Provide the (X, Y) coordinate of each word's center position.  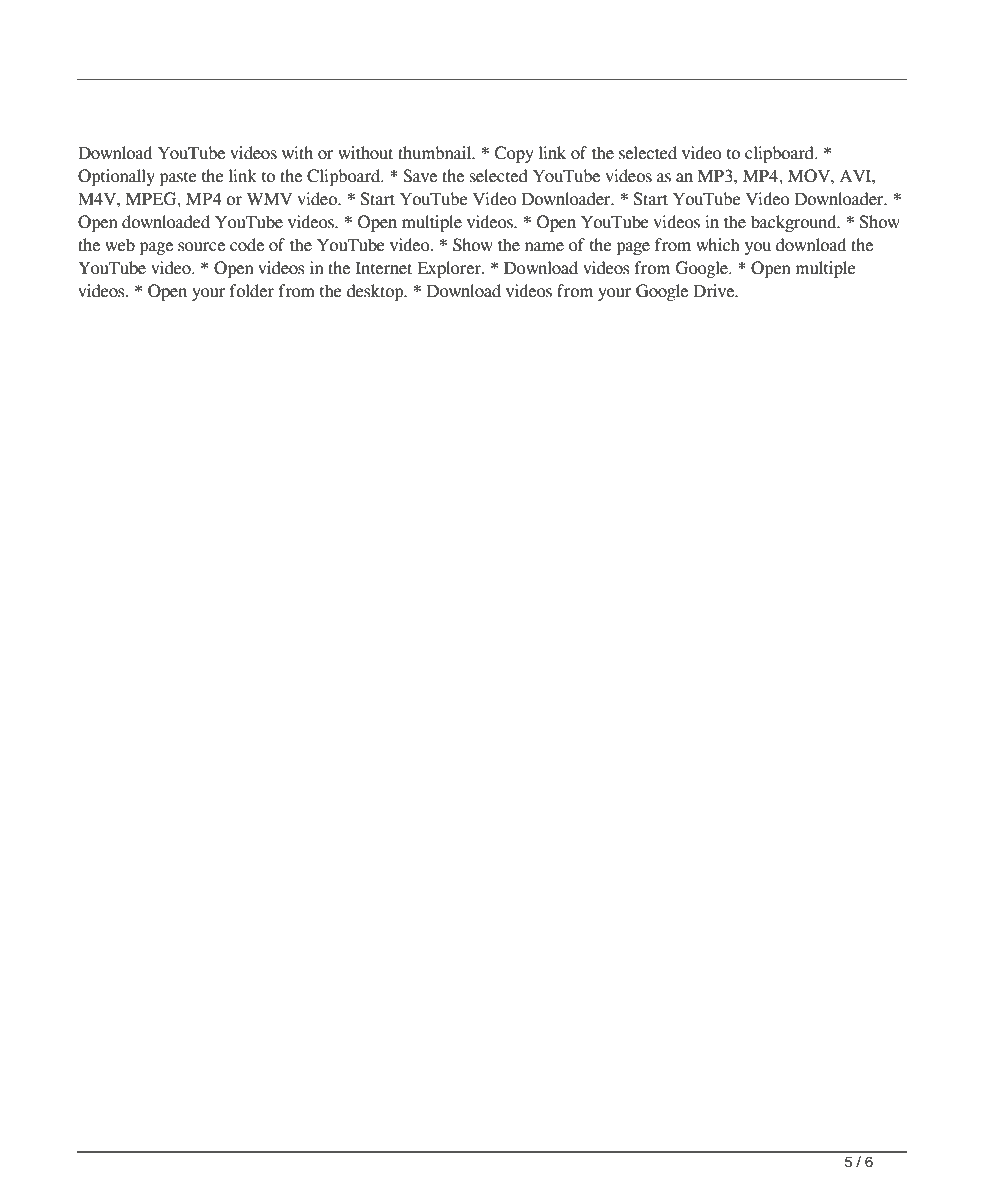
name (544, 247)
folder (252, 291)
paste (178, 179)
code (247, 245)
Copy (514, 154)
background (795, 223)
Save (420, 176)
